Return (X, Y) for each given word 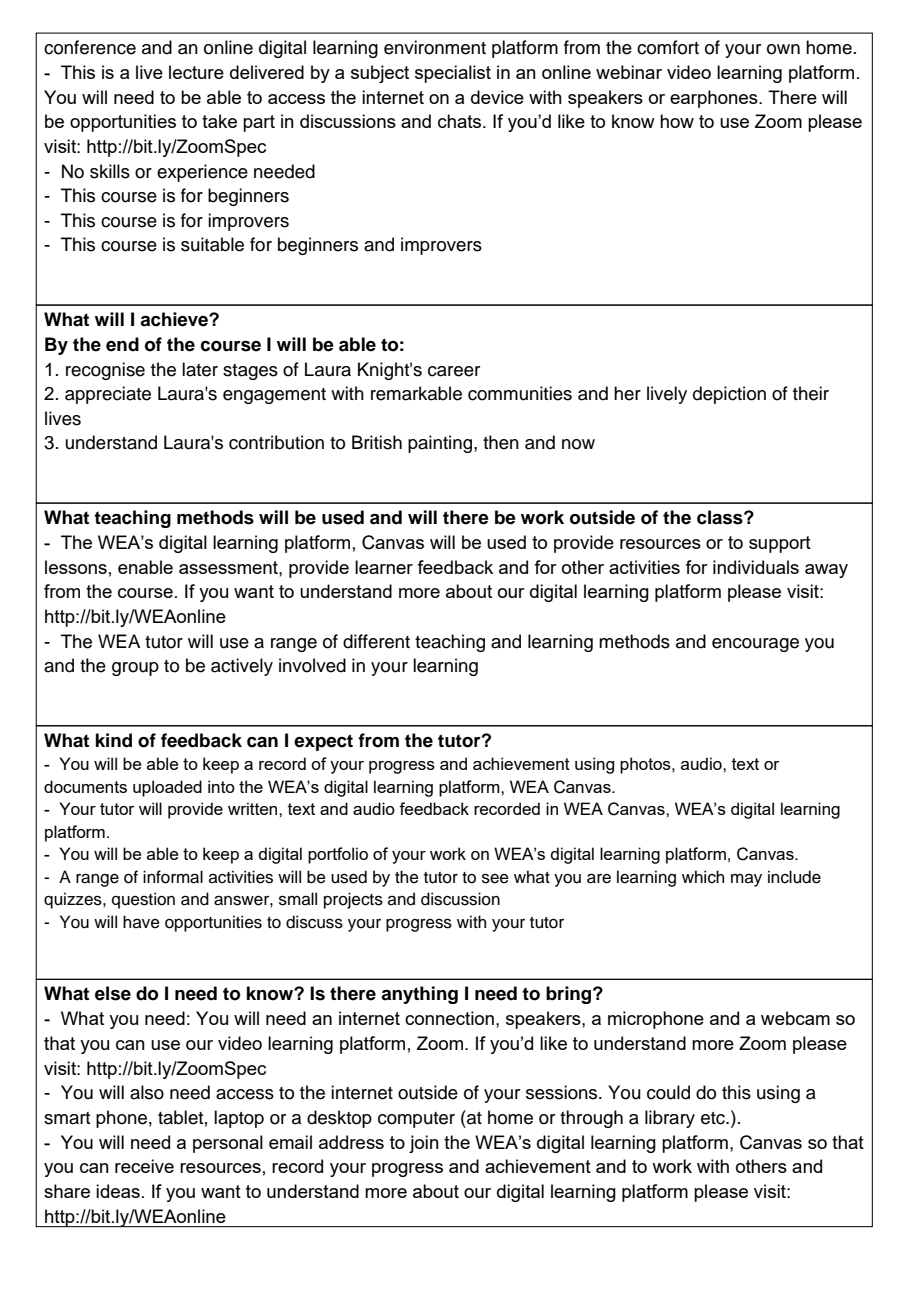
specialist (453, 74)
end (122, 344)
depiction (729, 395)
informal (173, 877)
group (135, 669)
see (495, 878)
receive (144, 1166)
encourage (755, 645)
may (746, 880)
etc (714, 1118)
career (454, 371)
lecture (196, 72)
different (376, 641)
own (783, 49)
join (424, 1144)
